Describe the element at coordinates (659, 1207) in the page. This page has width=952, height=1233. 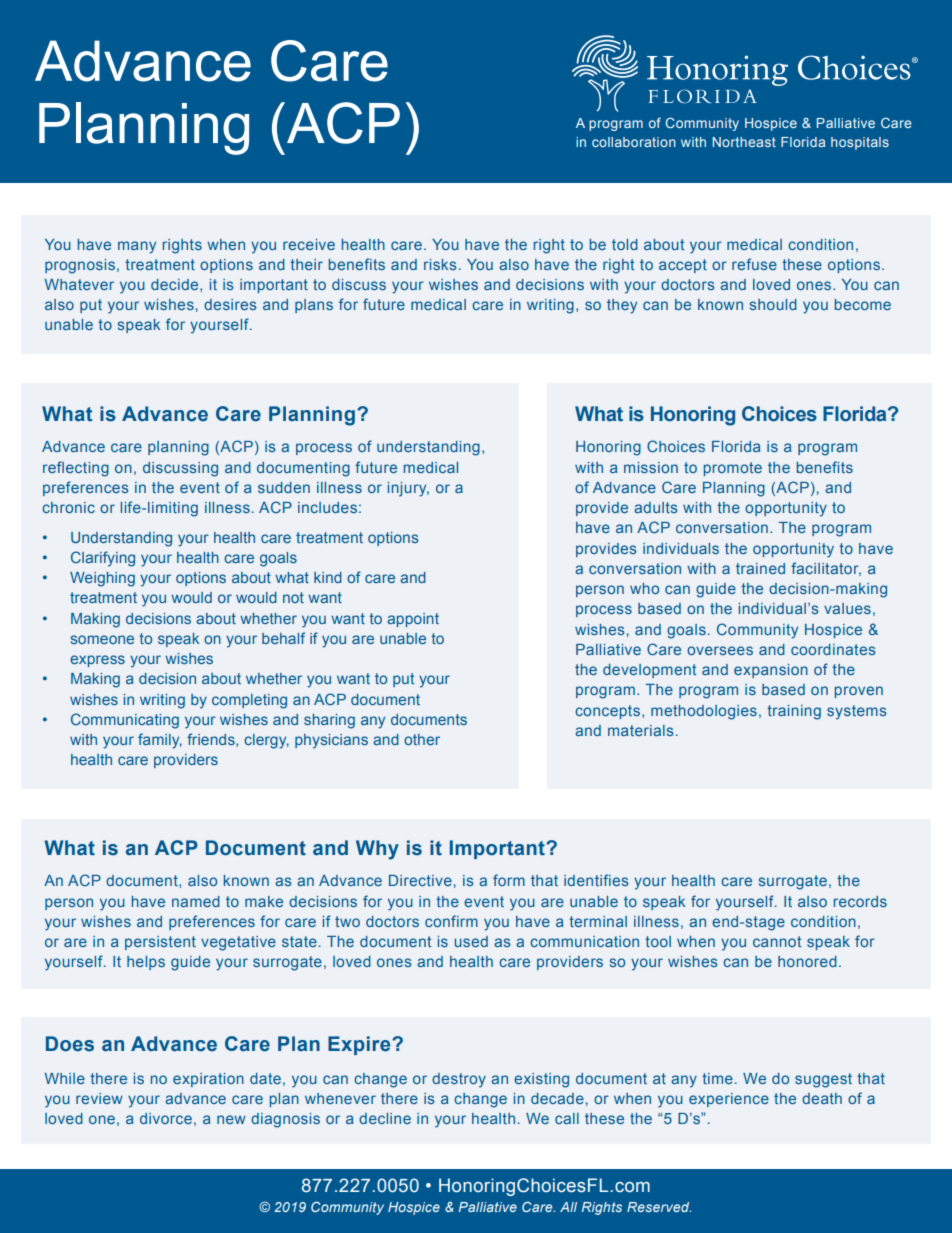
I see `Reserved` at that location.
